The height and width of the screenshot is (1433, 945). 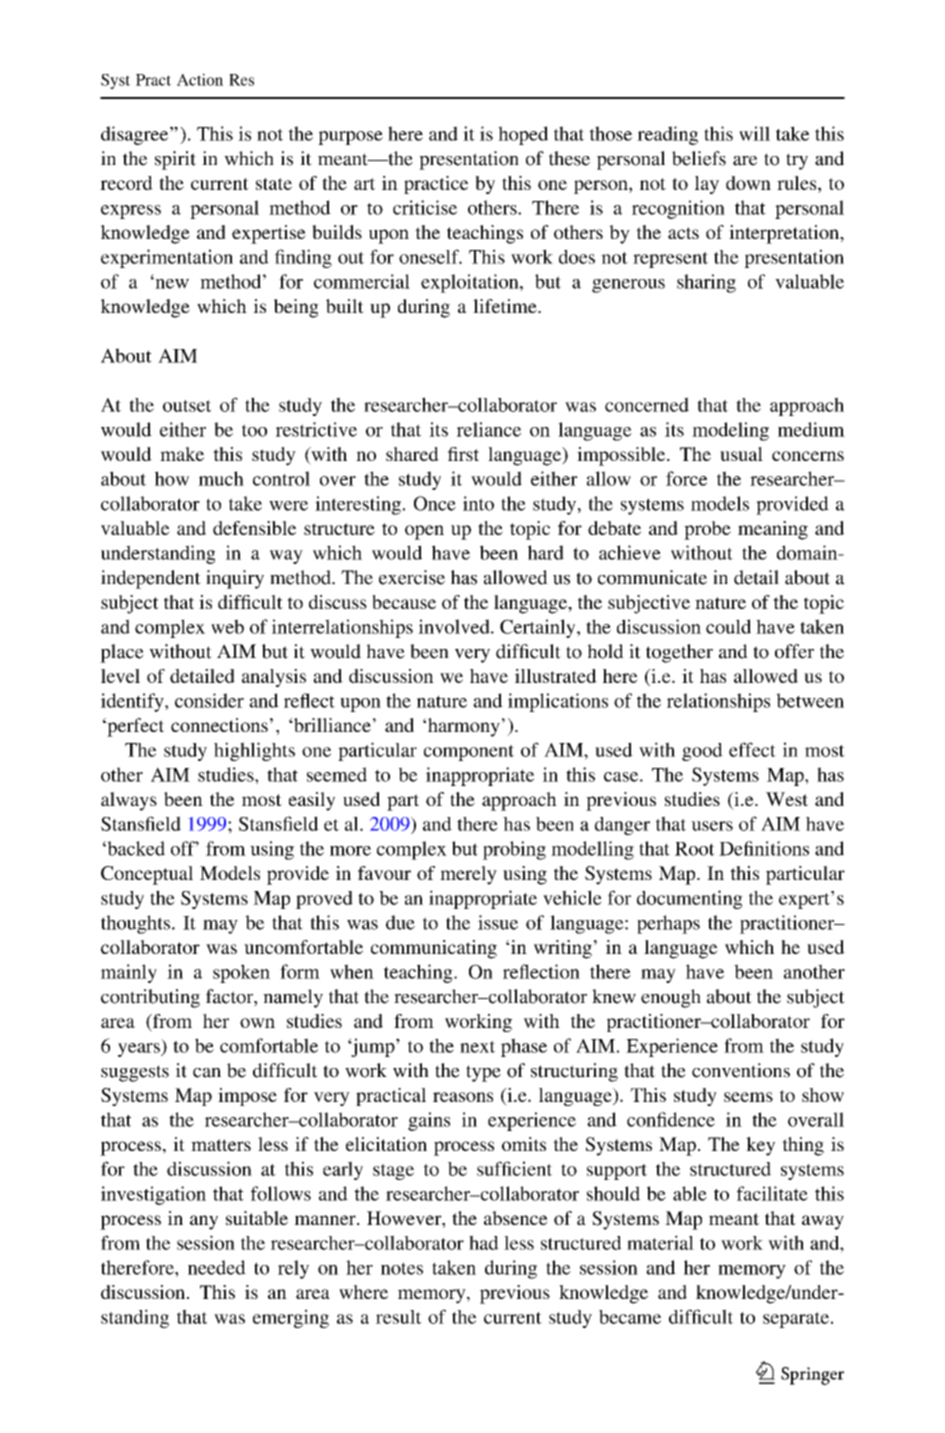 I want to click on issue, so click(x=498, y=922).
